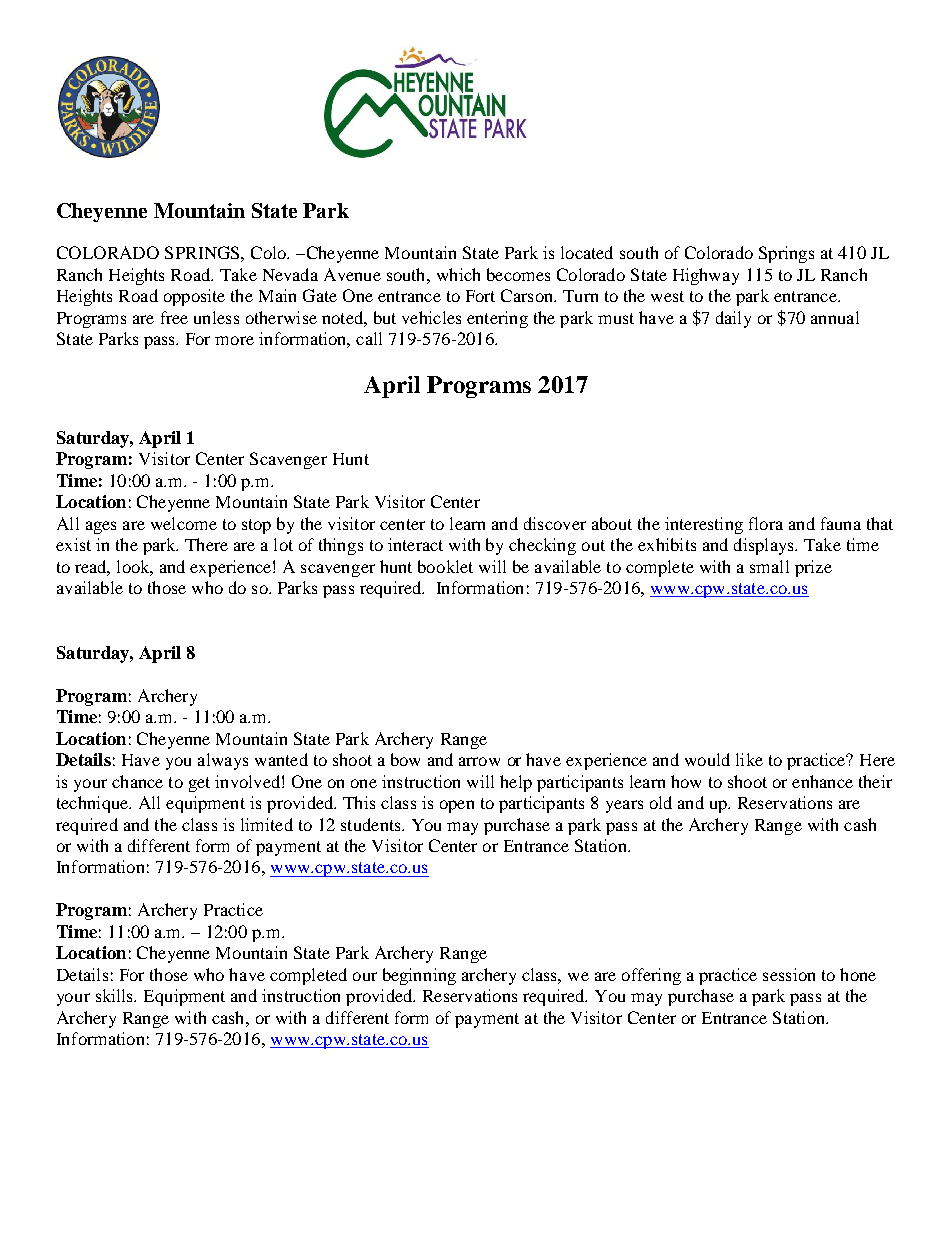 This page has width=952, height=1233. I want to click on skills, so click(116, 995).
